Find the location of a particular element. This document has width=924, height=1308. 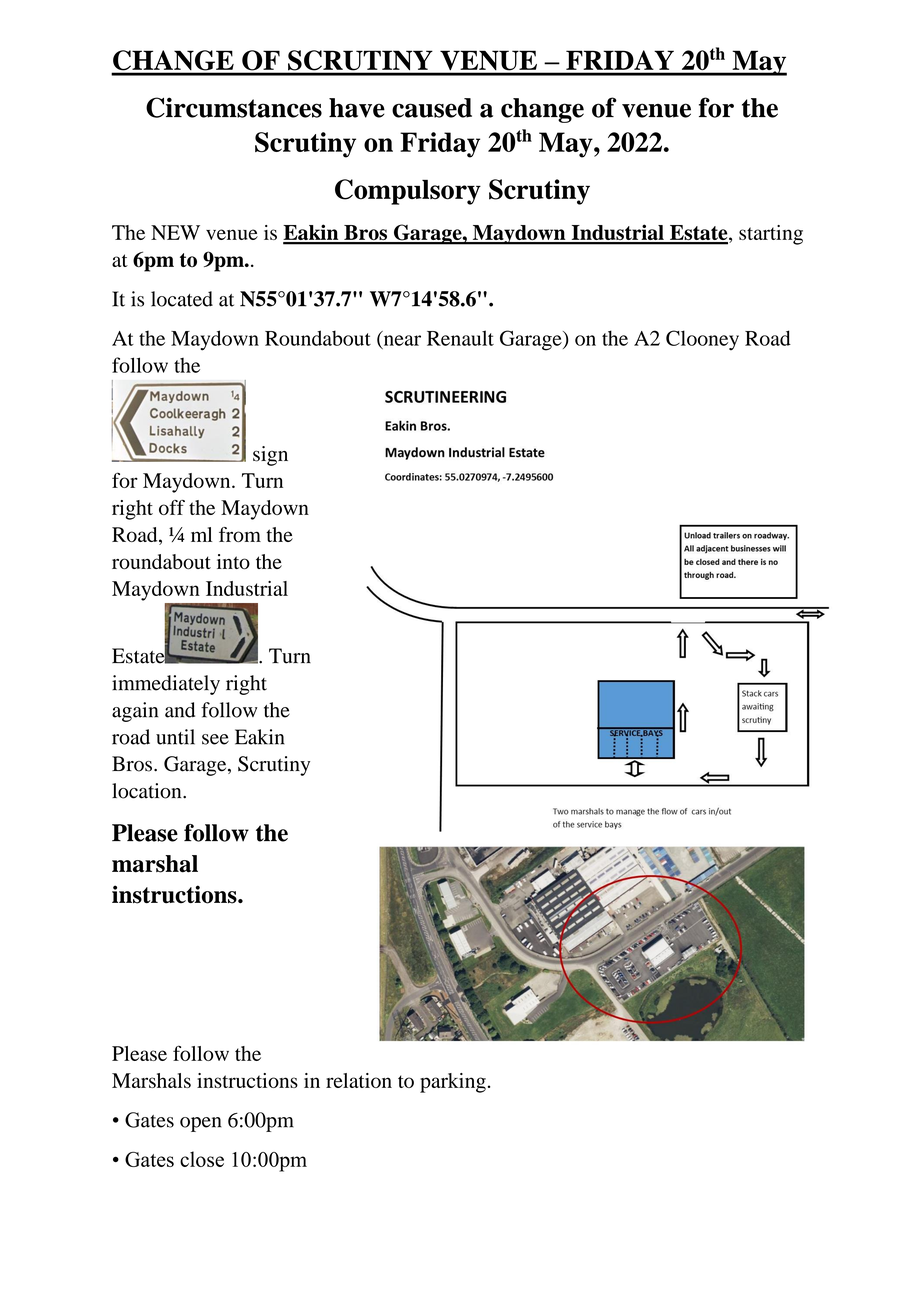

Circumstances is located at coordinates (234, 107).
